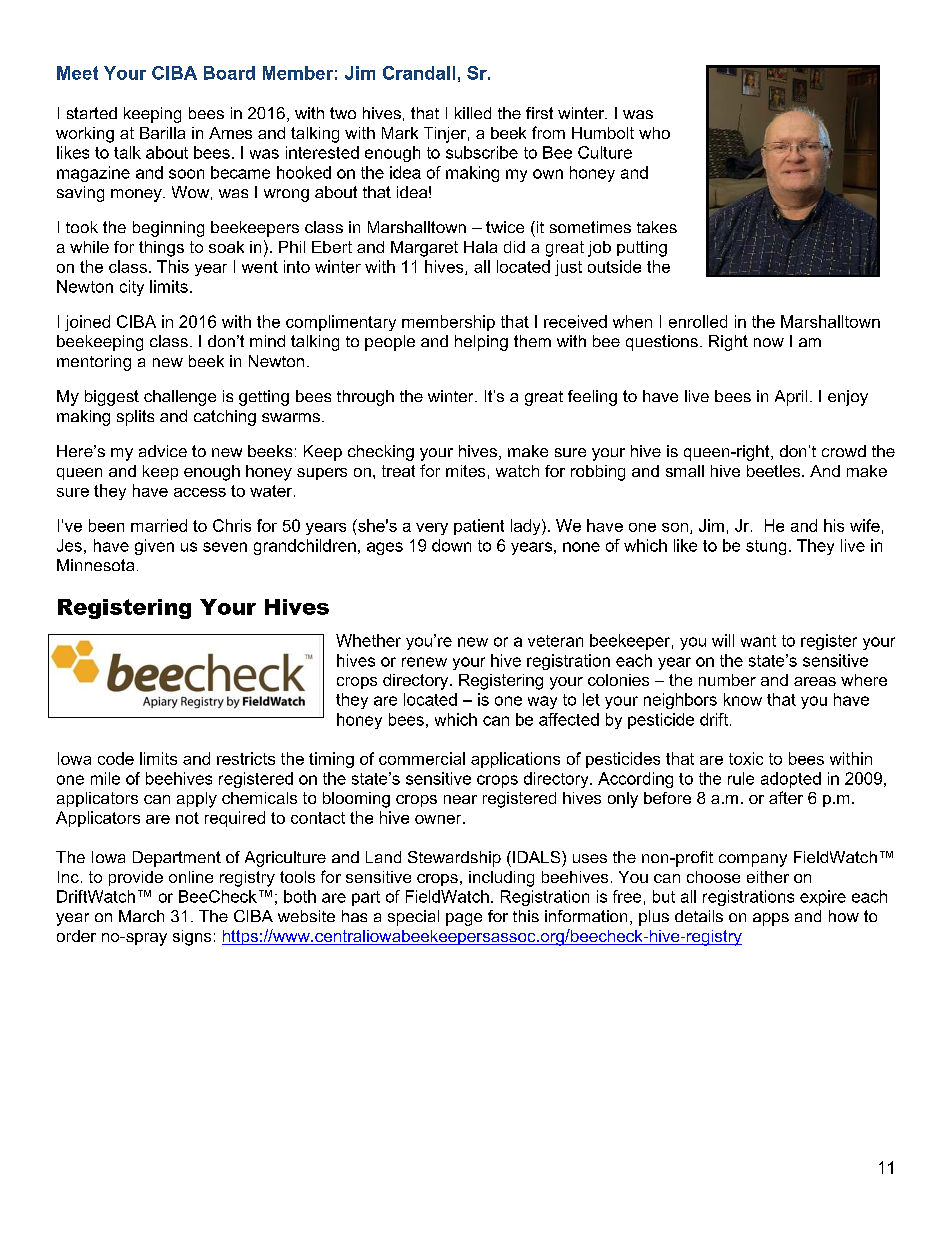 The width and height of the screenshot is (952, 1233). Describe the element at coordinates (766, 547) in the screenshot. I see `stung` at that location.
